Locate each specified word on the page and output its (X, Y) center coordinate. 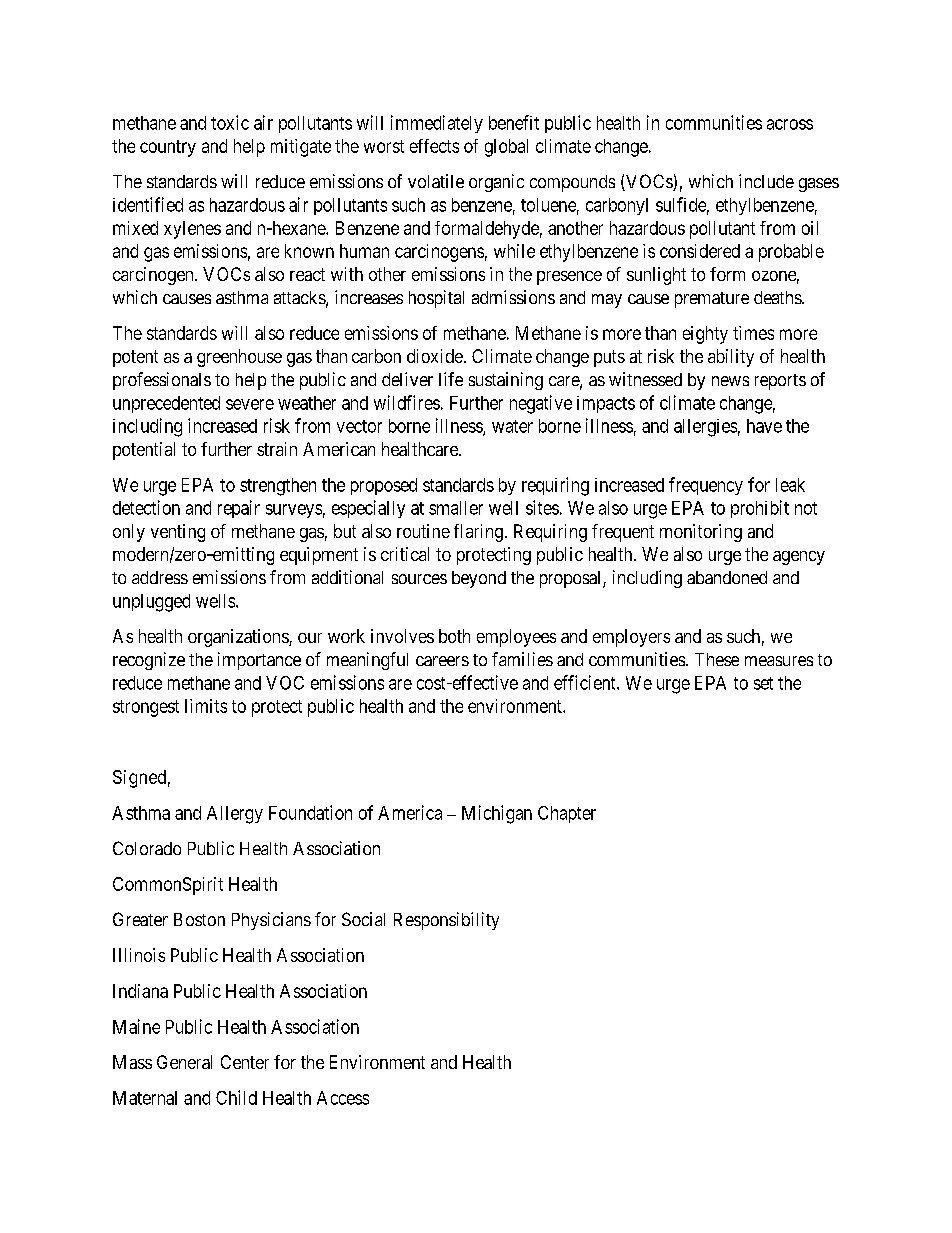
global (506, 148)
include (766, 181)
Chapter (567, 814)
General (184, 1062)
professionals (162, 381)
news (730, 381)
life (451, 379)
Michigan (497, 814)
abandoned (727, 577)
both (454, 636)
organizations (239, 638)
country (168, 148)
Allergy (235, 815)
